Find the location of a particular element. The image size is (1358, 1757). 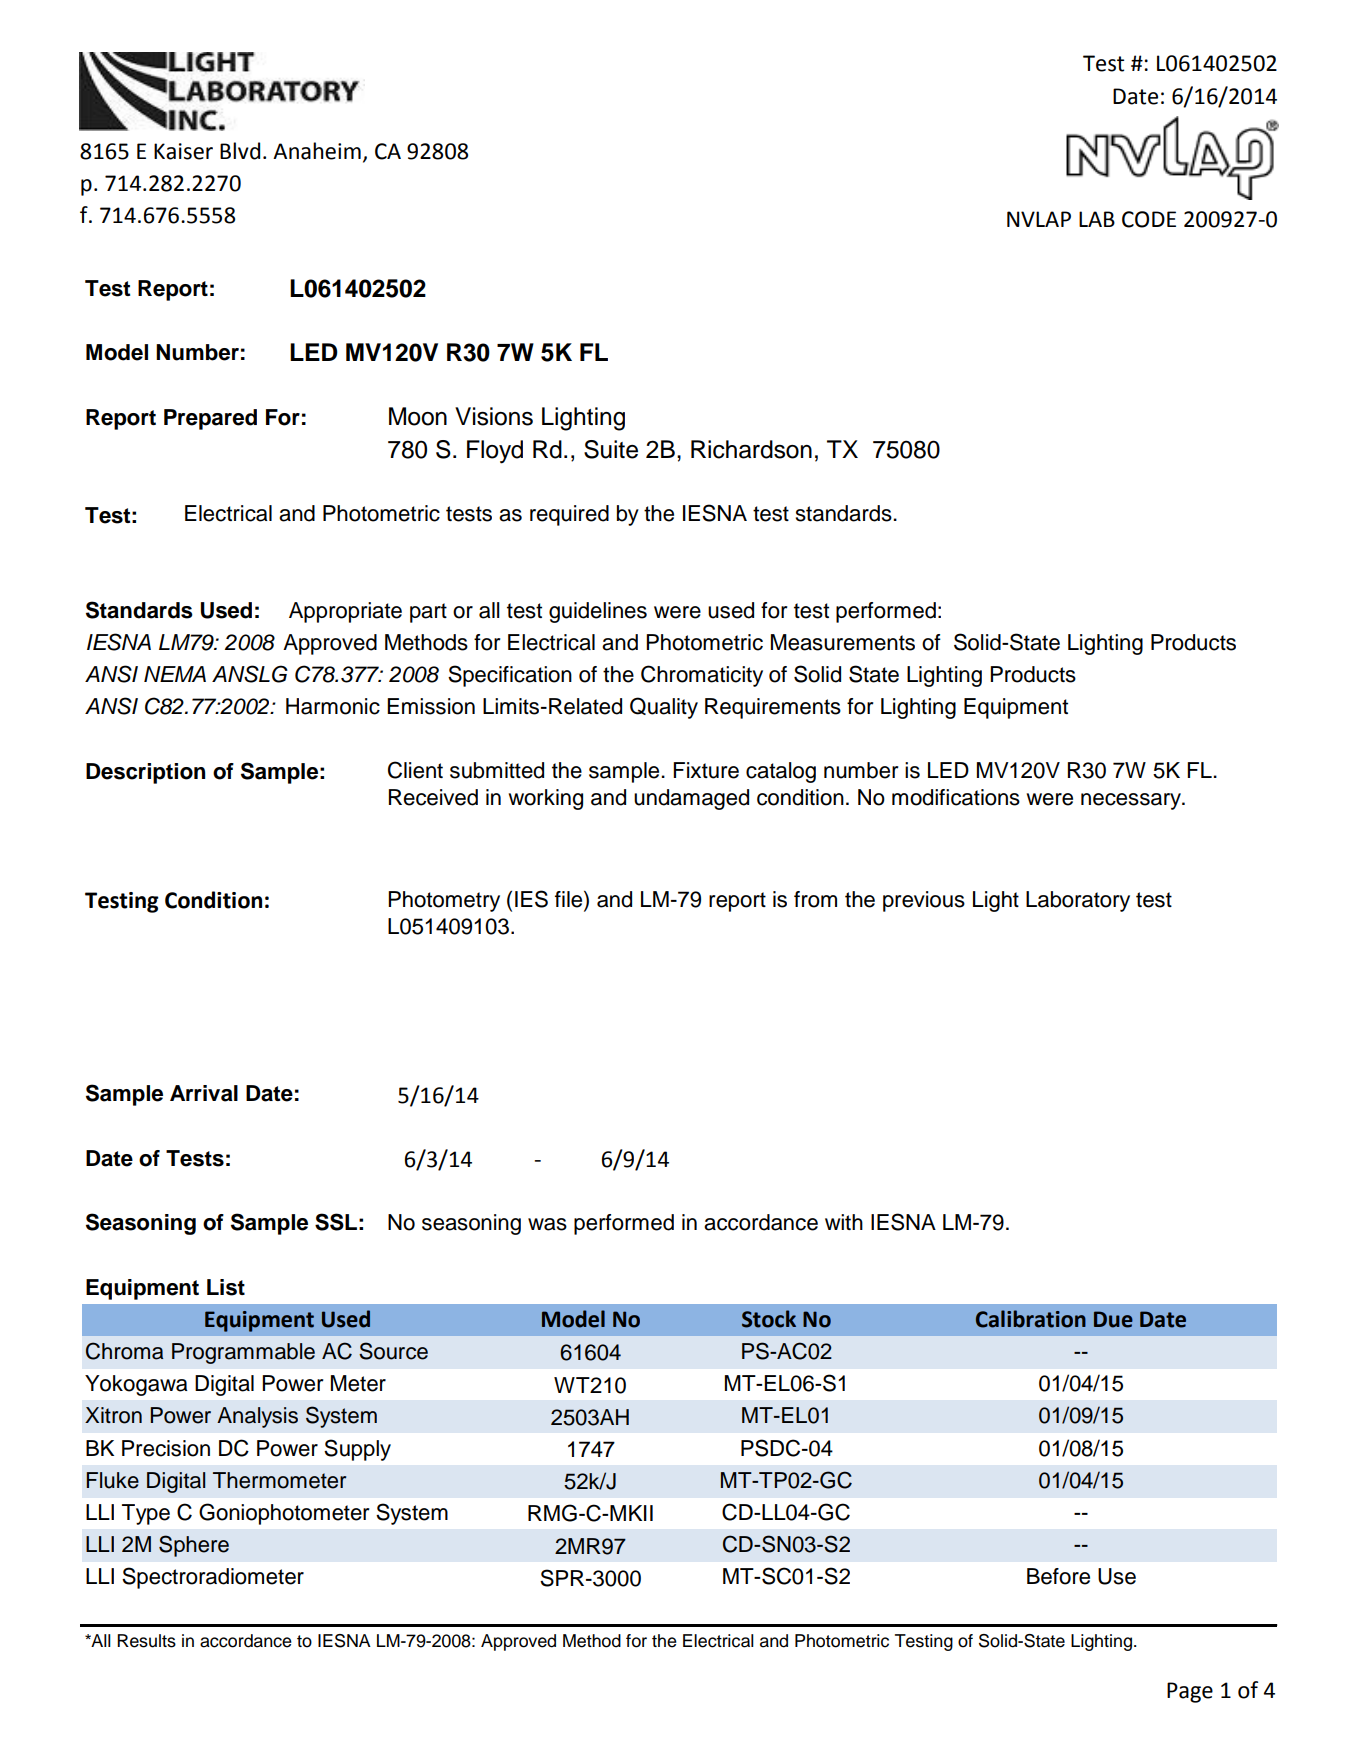

guidelines is located at coordinates (598, 612).
